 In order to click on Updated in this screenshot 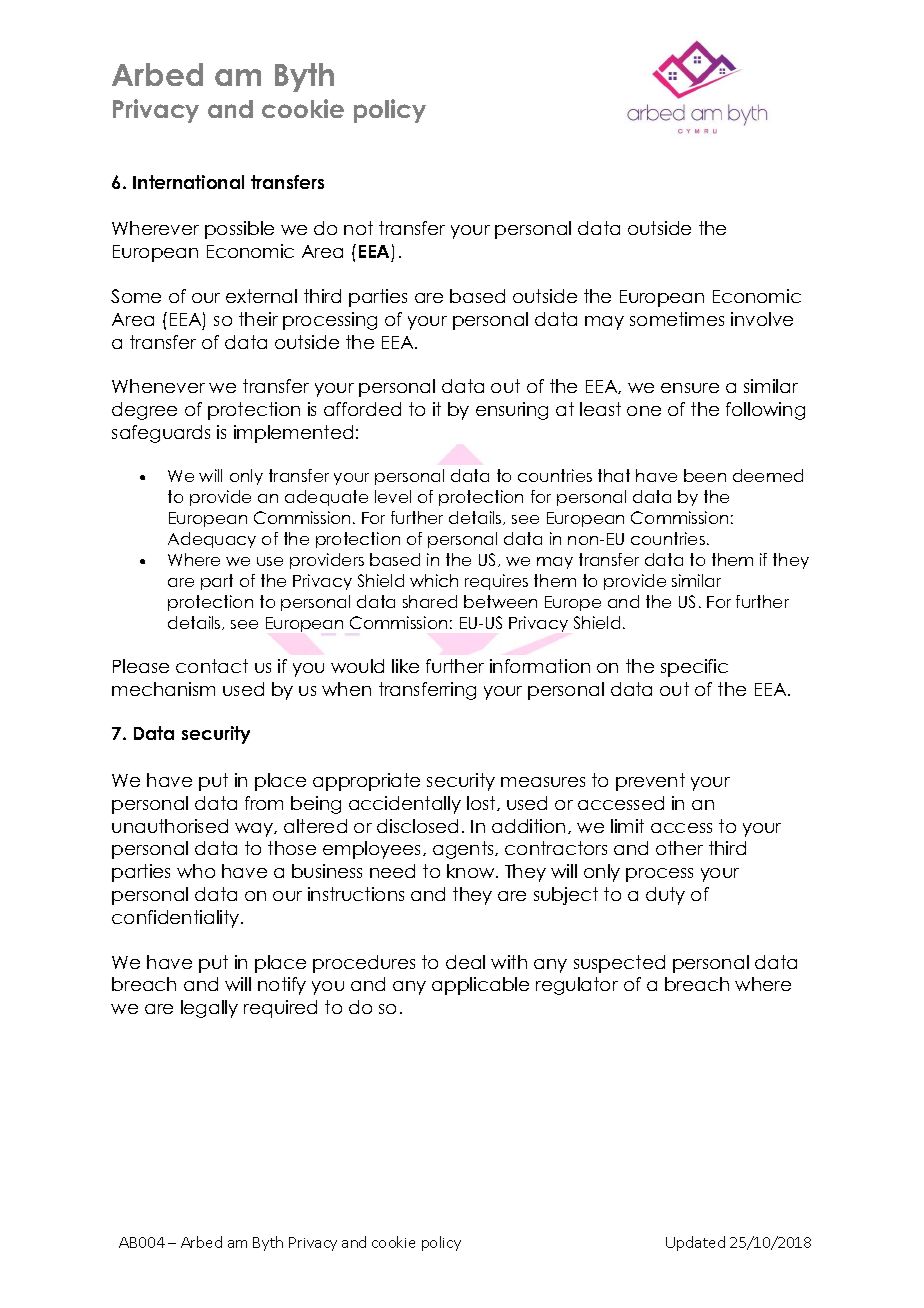, I will do `click(695, 1243)`.
